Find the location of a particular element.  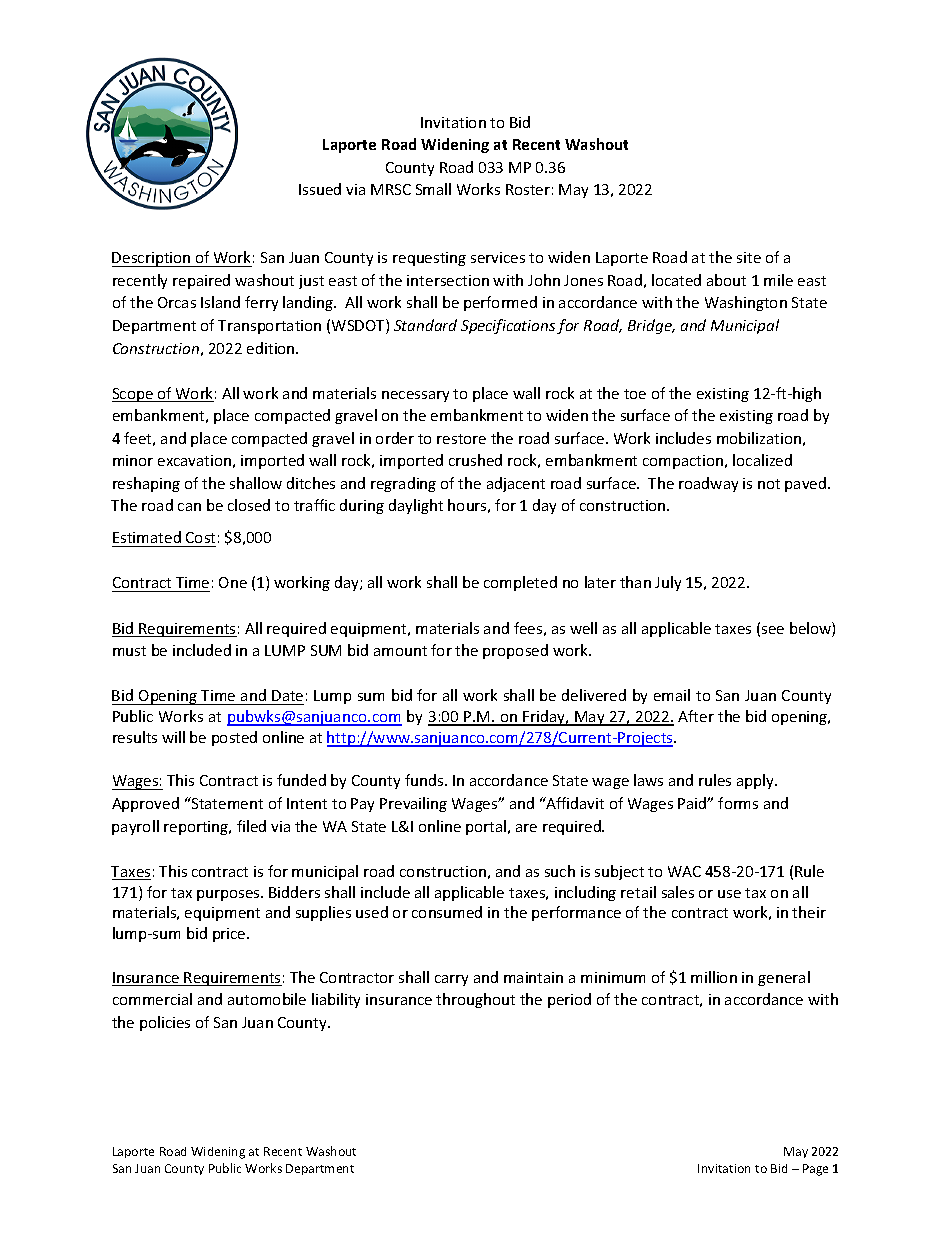

After is located at coordinates (696, 716).
